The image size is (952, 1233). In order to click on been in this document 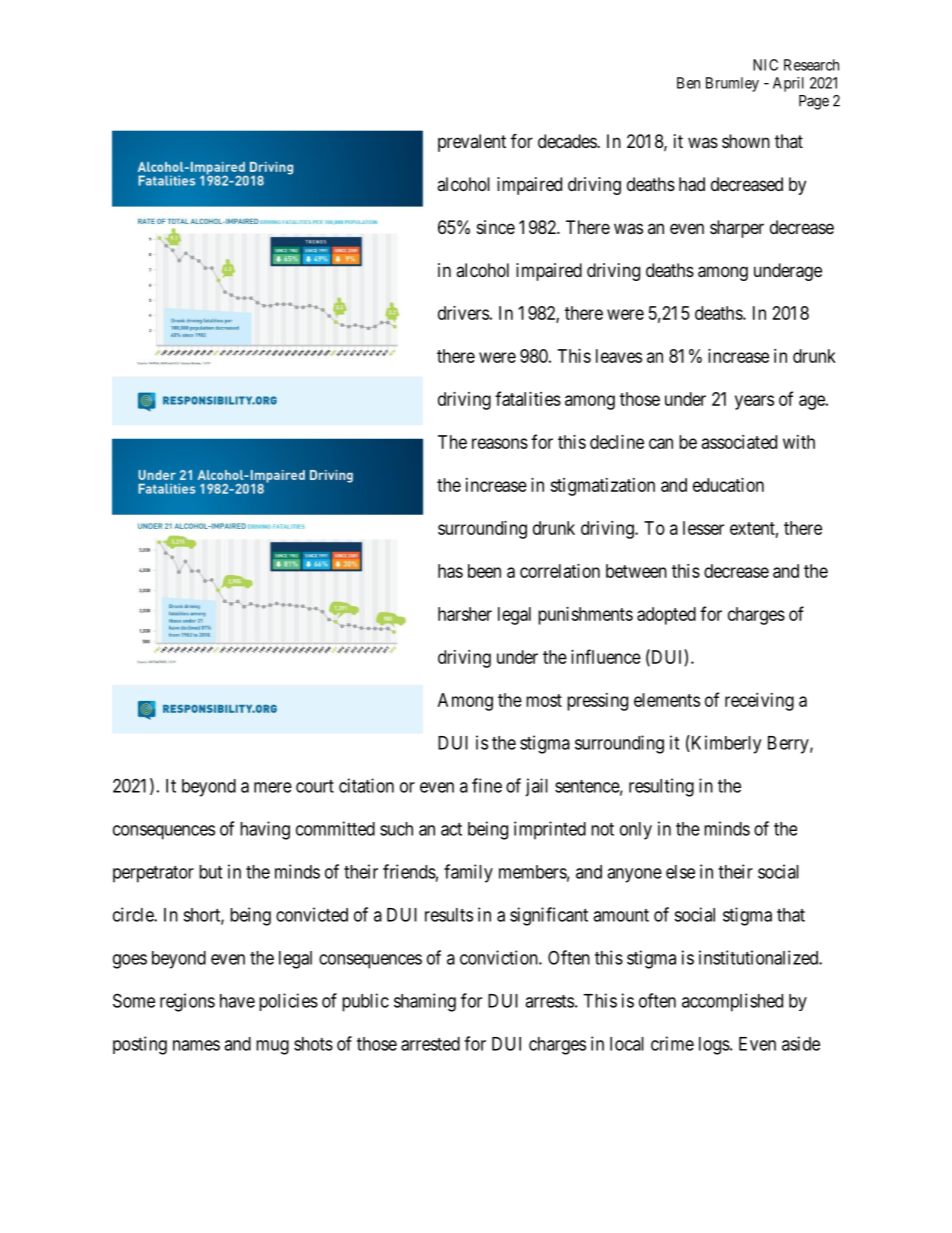, I will do `click(484, 571)`.
